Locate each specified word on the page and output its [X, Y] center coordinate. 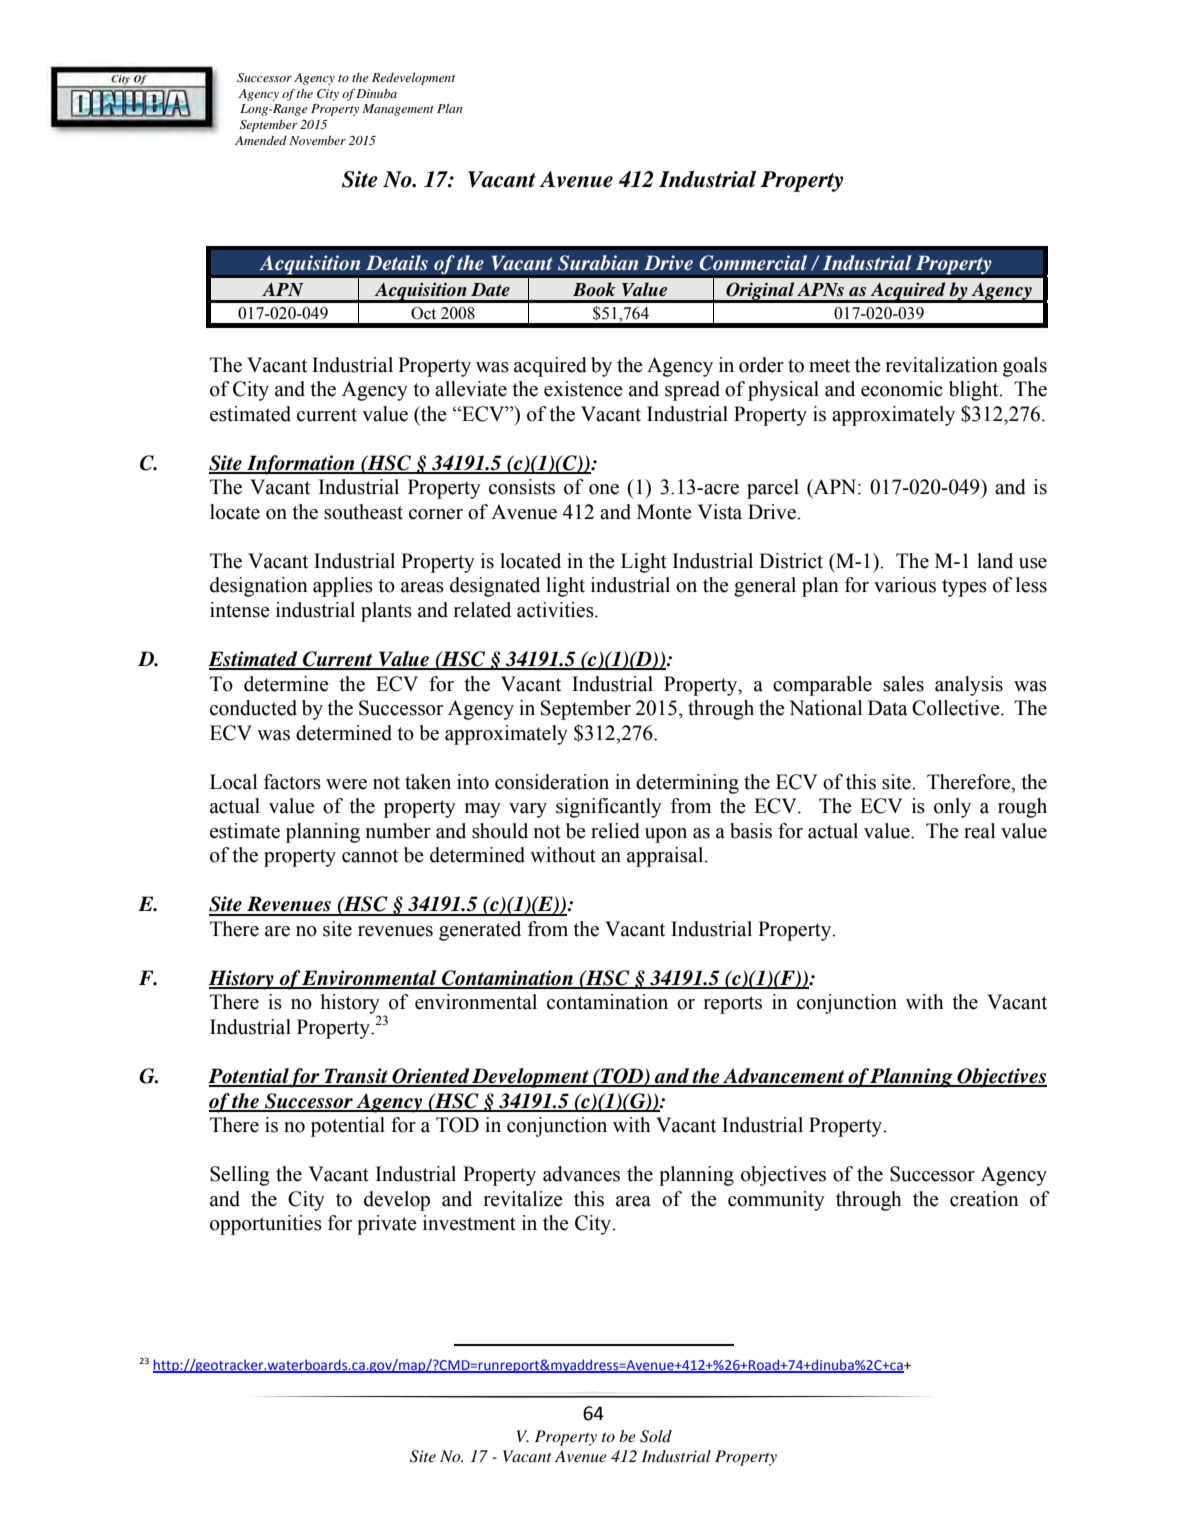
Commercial [753, 263]
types [964, 588]
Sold [656, 1436]
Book [594, 289]
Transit [356, 1077]
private [387, 1225]
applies [343, 587]
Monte [664, 512]
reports [733, 1005]
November [317, 140]
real [979, 831]
